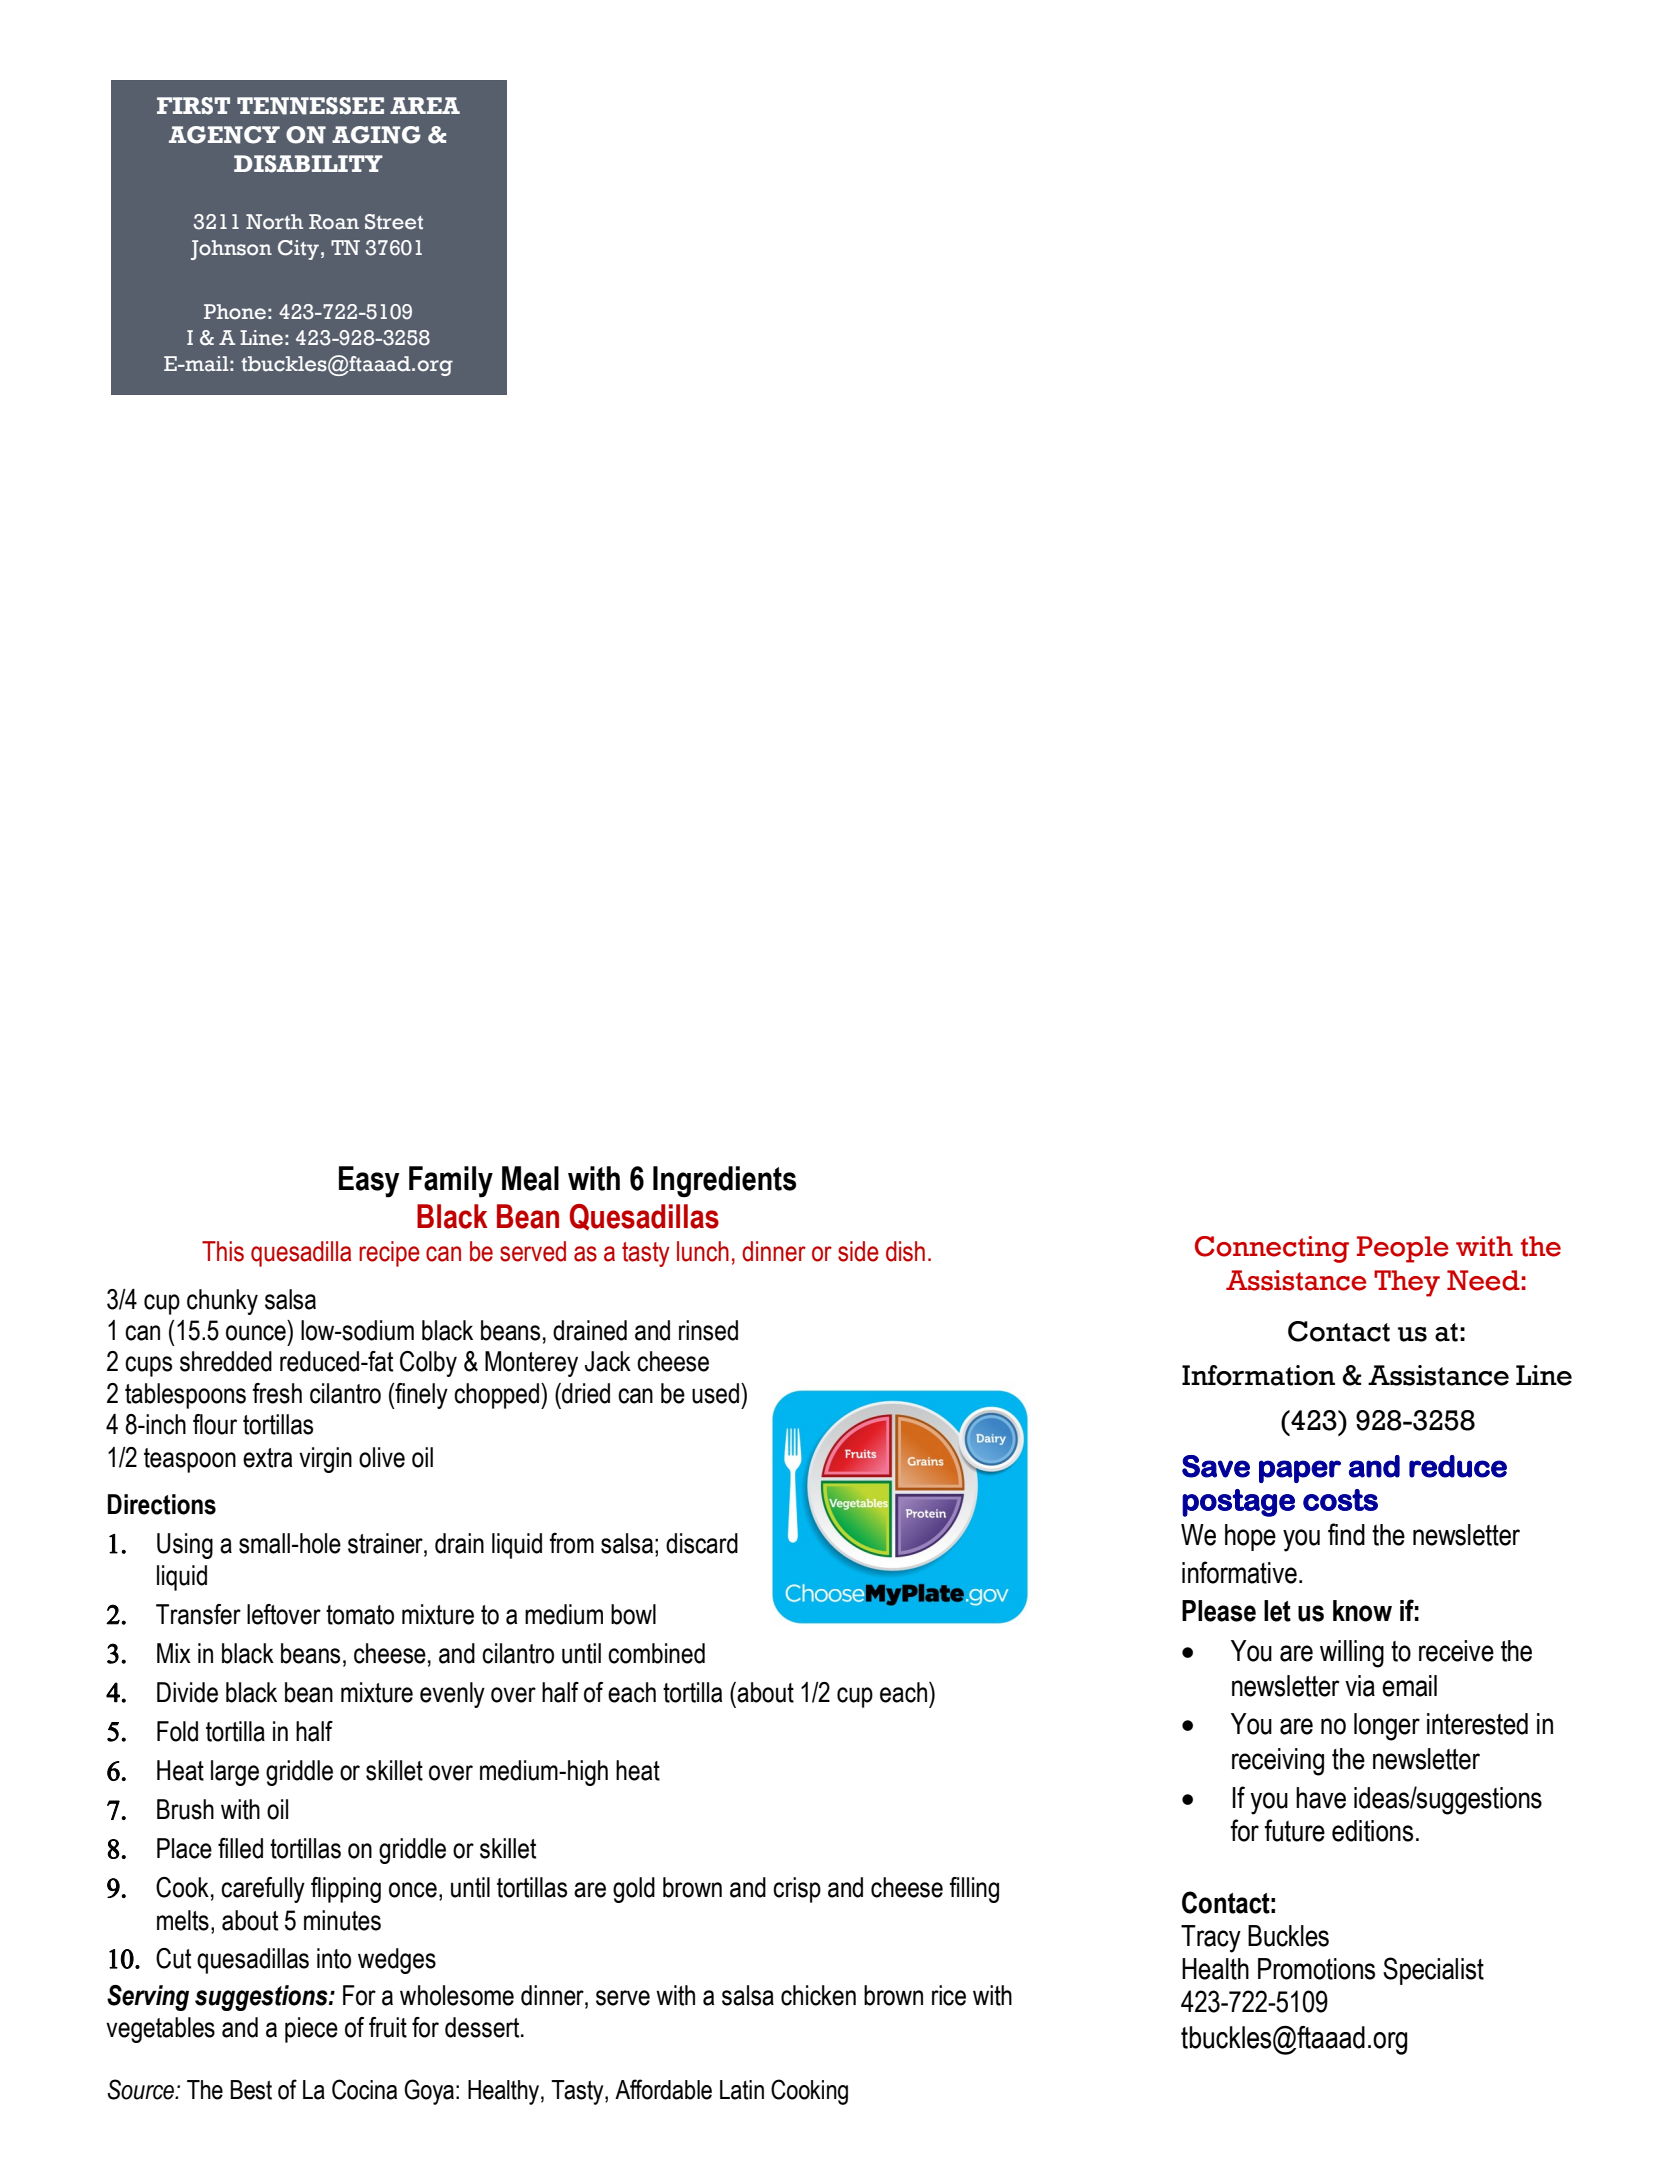  What do you see at coordinates (394, 222) in the screenshot?
I see `Street` at bounding box center [394, 222].
